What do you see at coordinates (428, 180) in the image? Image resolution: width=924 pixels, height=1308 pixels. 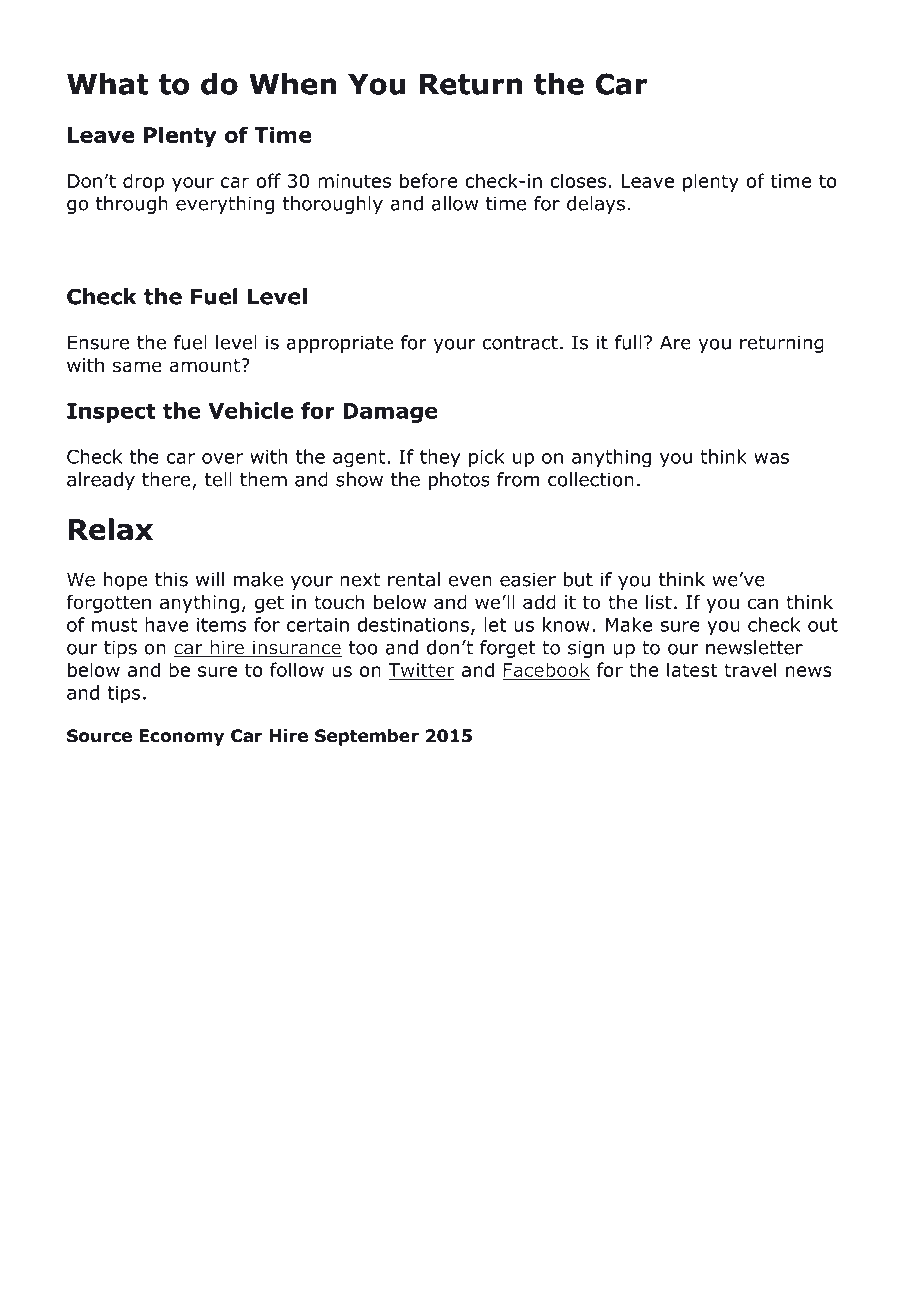 I see `before` at bounding box center [428, 180].
